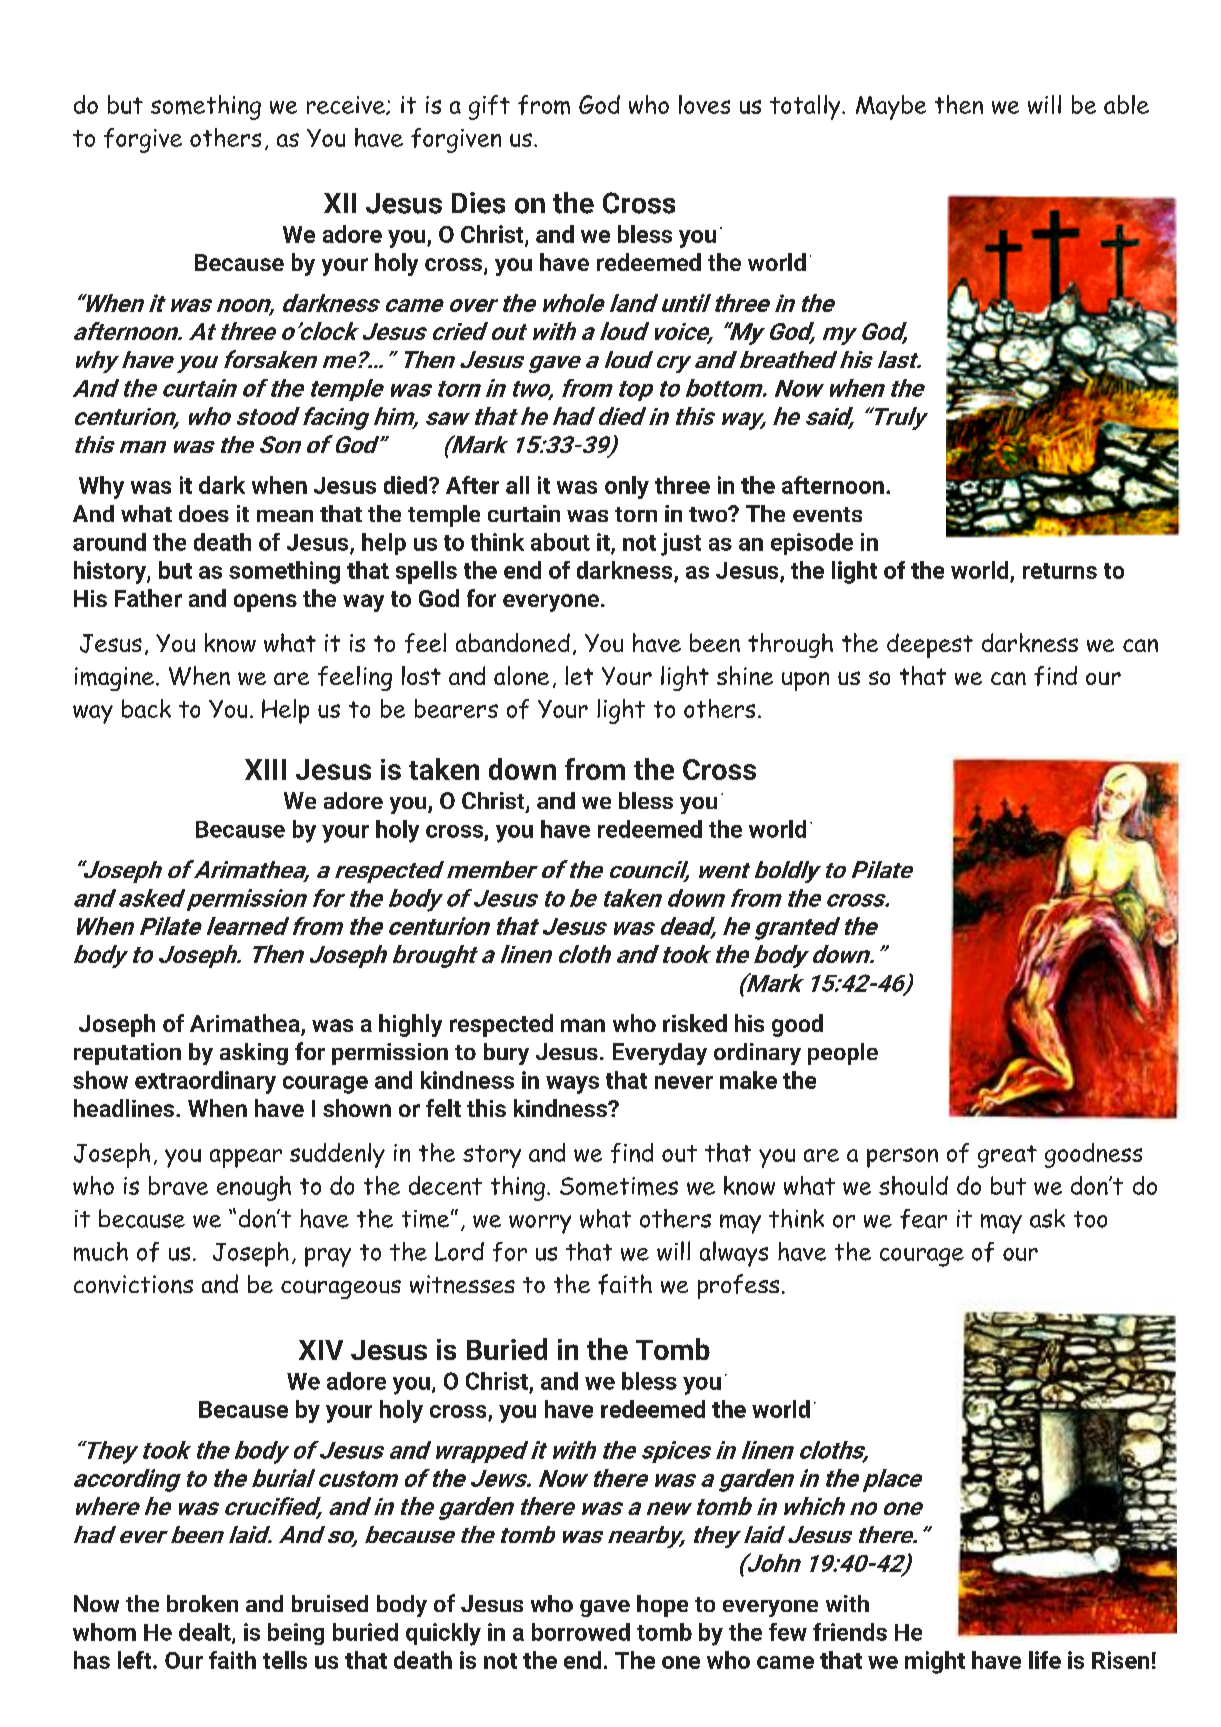 This screenshot has height=1727, width=1221. What do you see at coordinates (202, 1603) in the screenshot?
I see `broken` at bounding box center [202, 1603].
